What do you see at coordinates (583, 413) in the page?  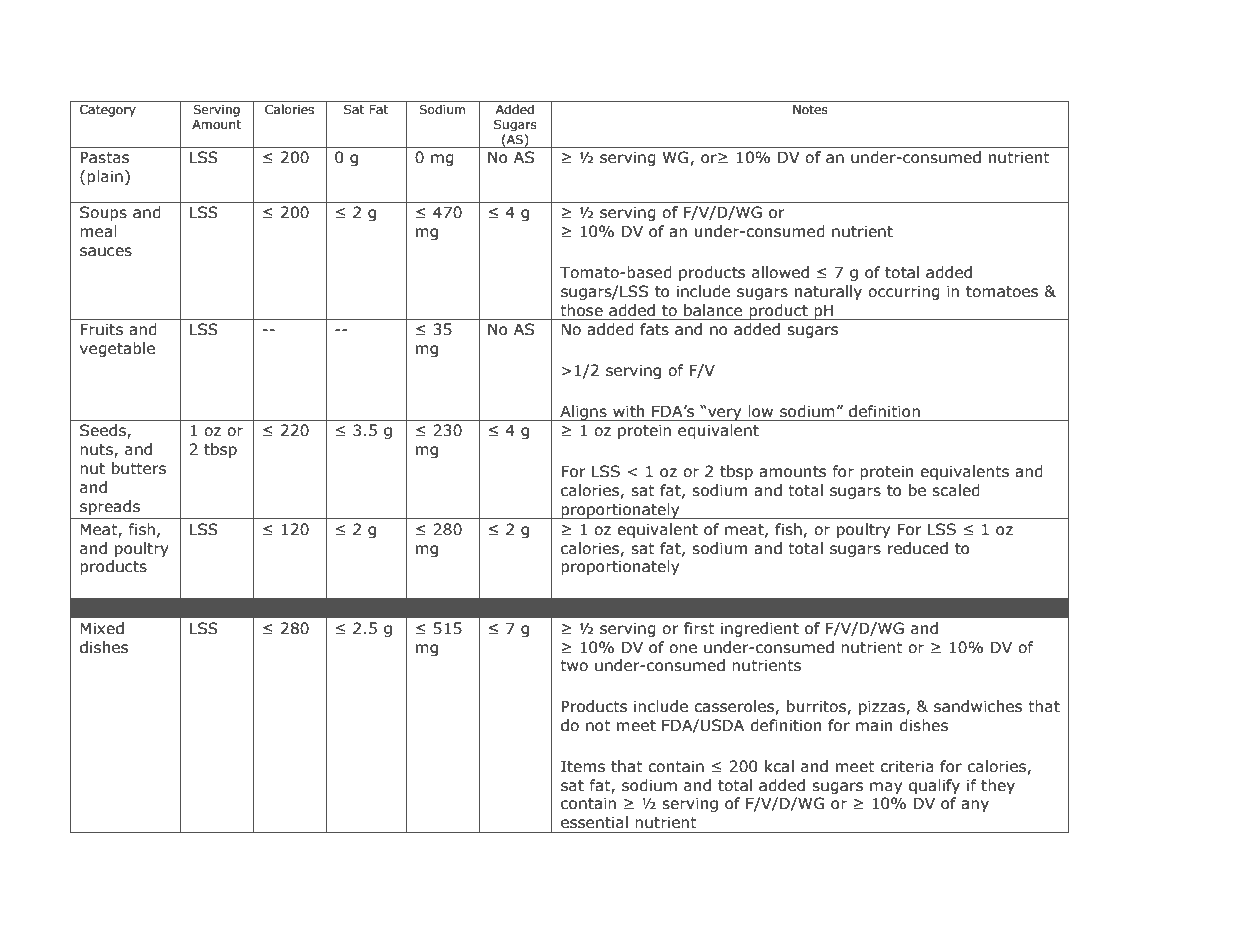 I see `Aligns` at bounding box center [583, 413].
